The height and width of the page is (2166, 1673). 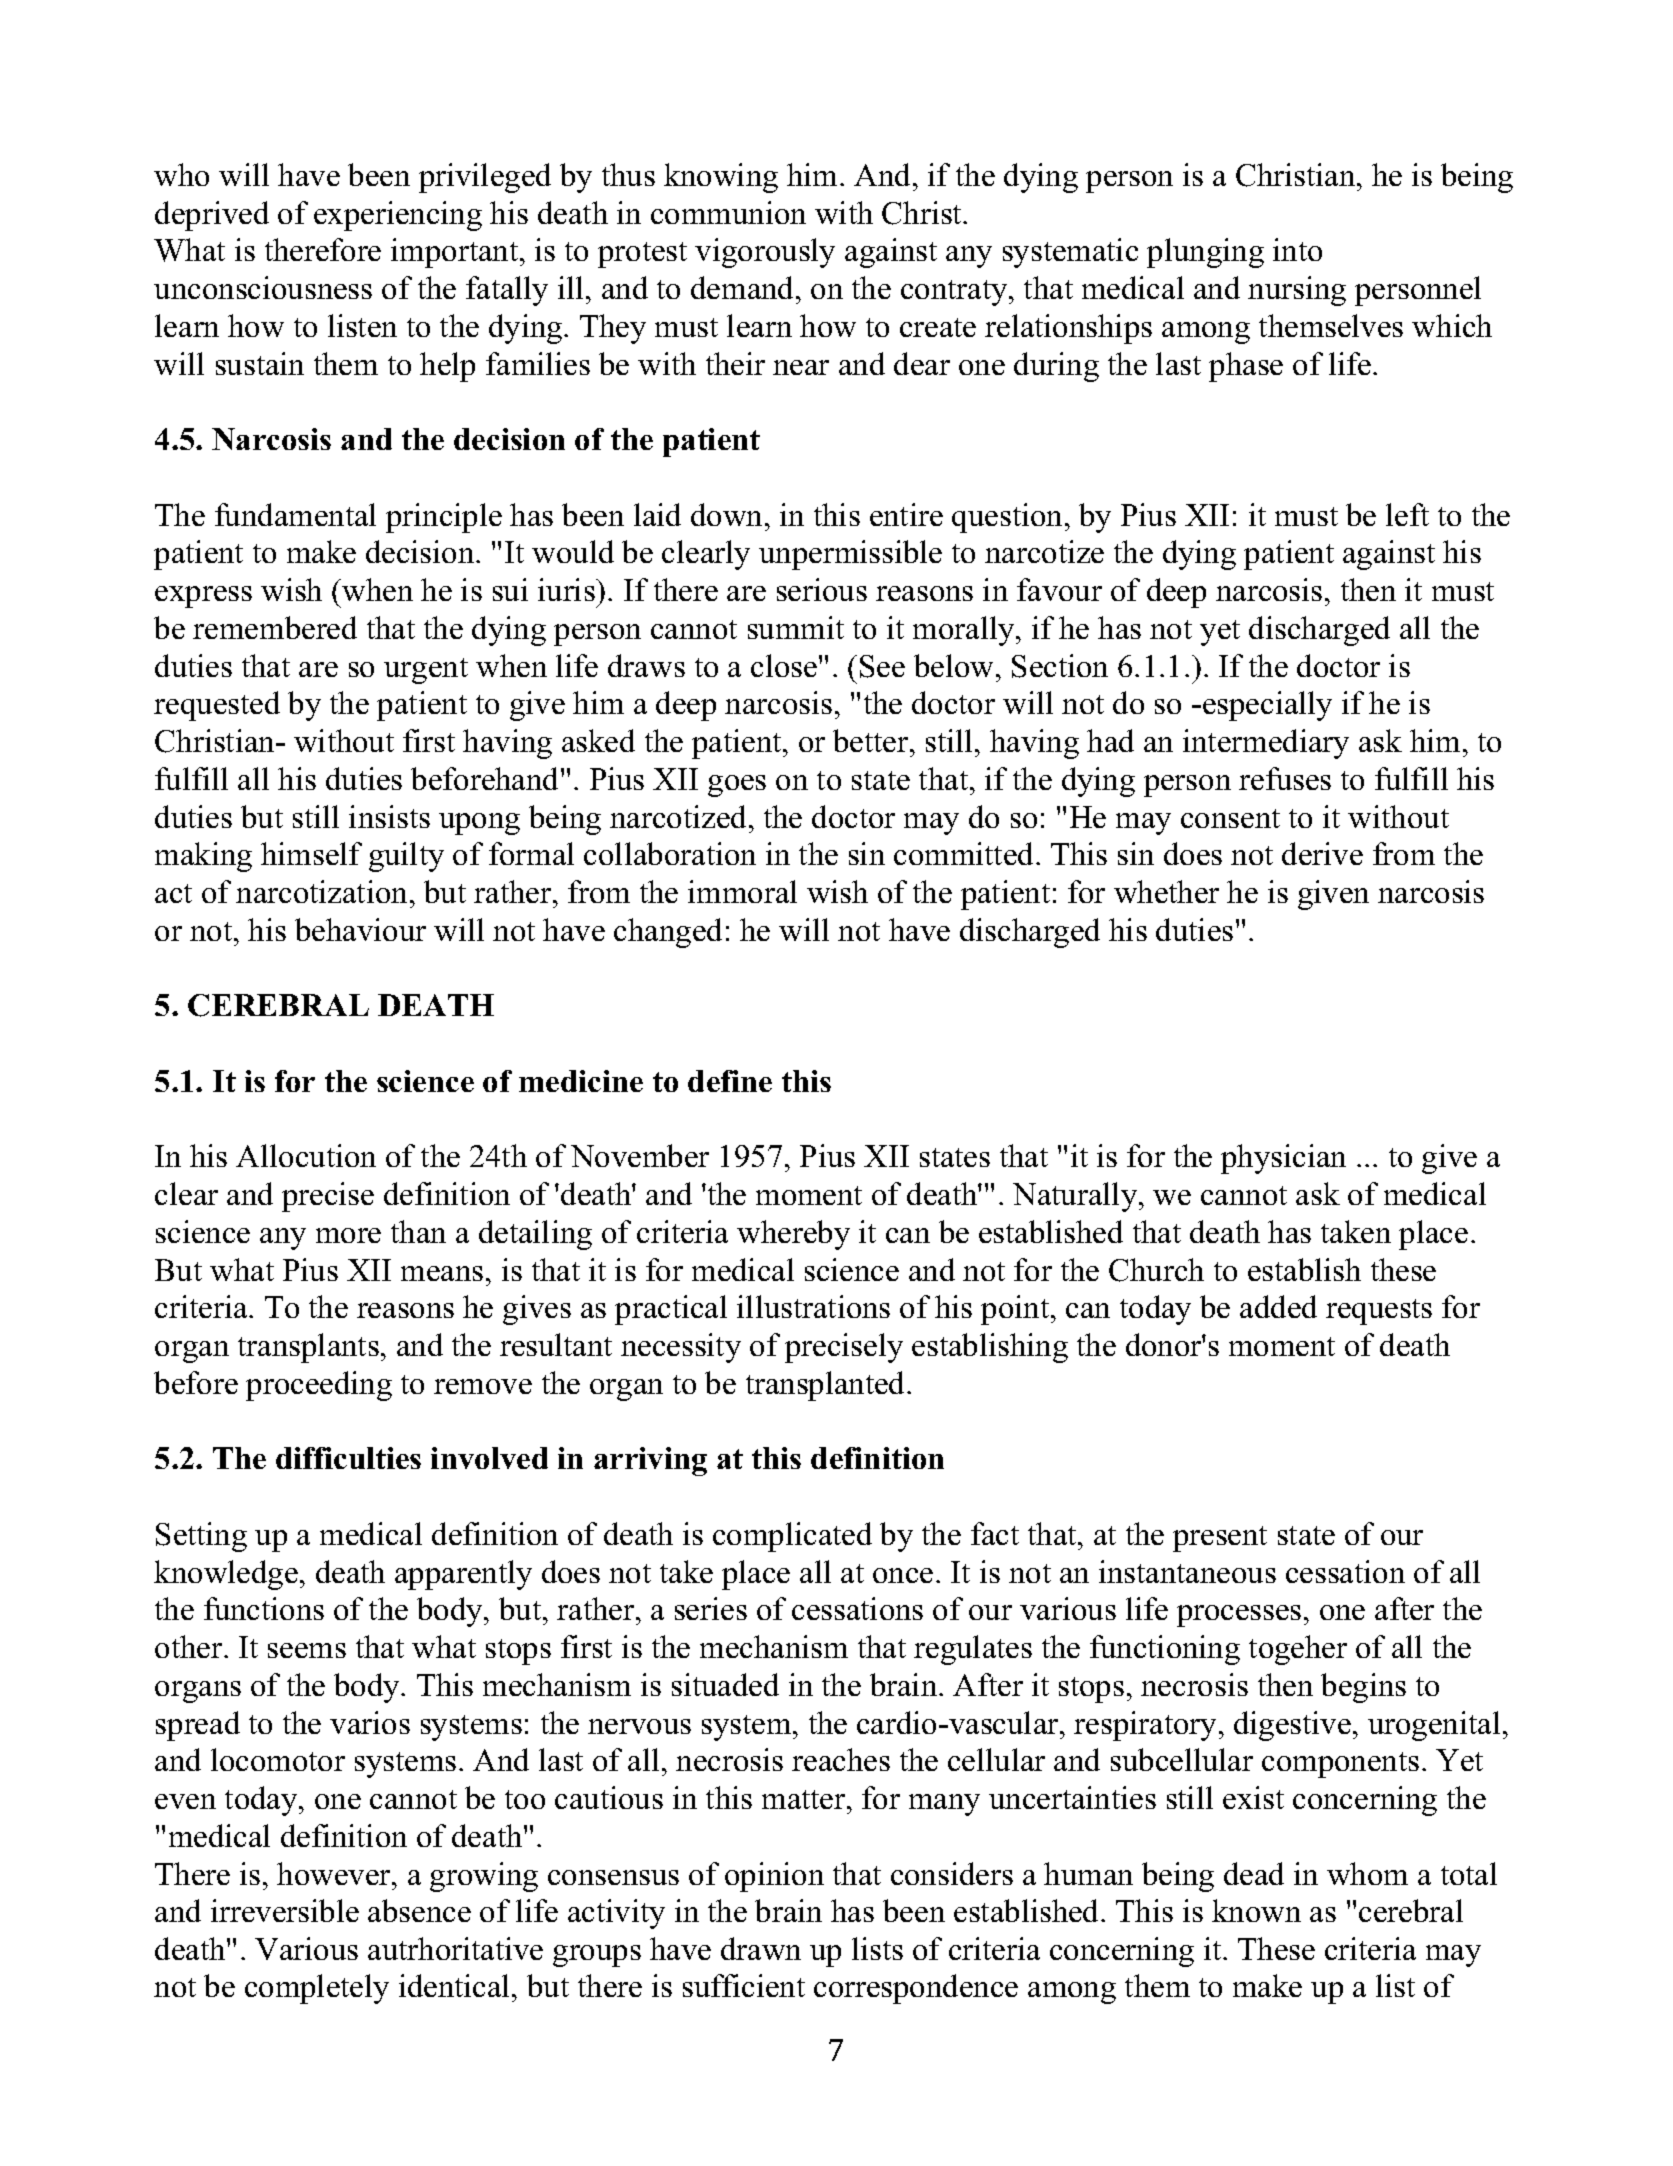 What do you see at coordinates (1220, 1539) in the page?
I see `present` at bounding box center [1220, 1539].
